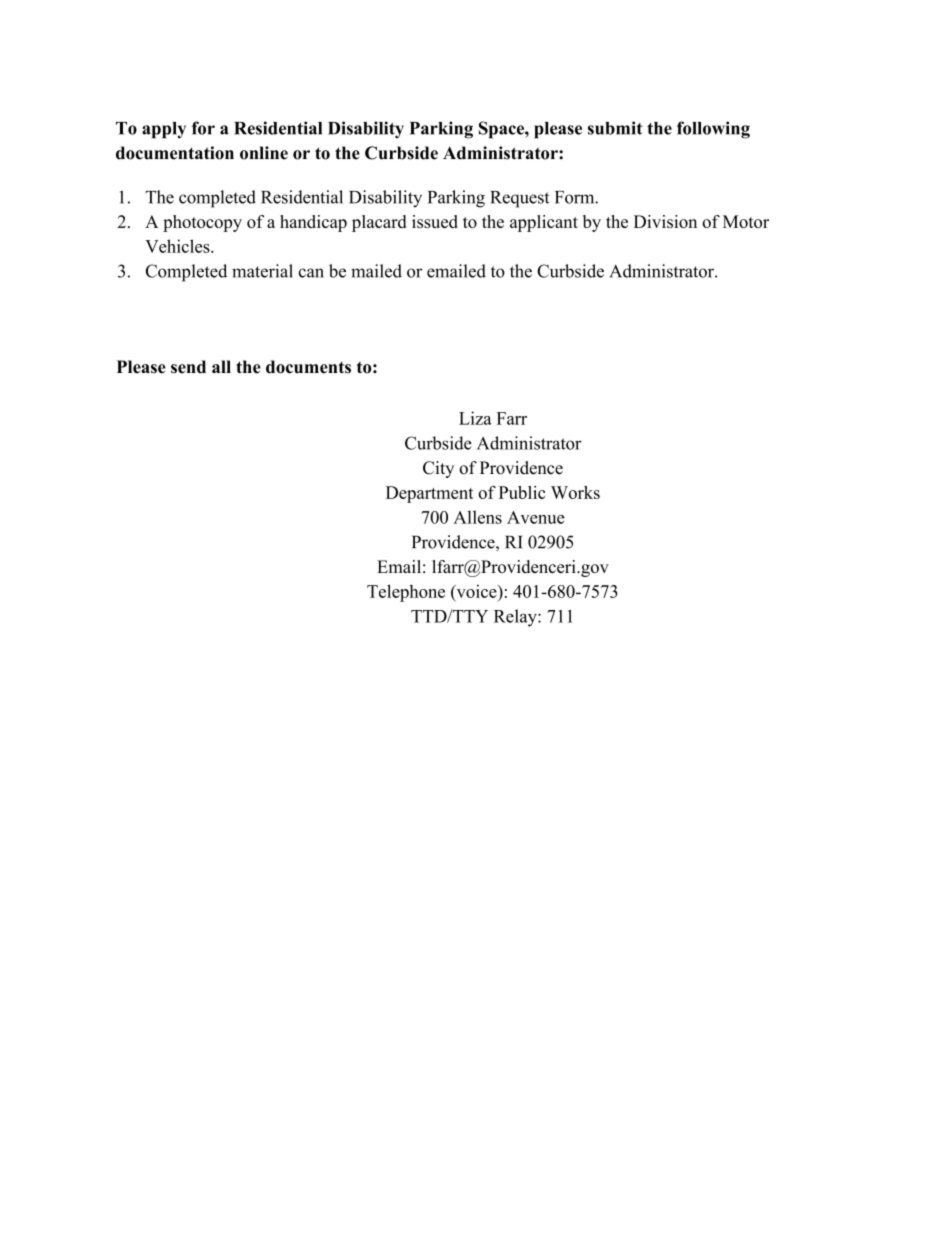 The image size is (952, 1233). Describe the element at coordinates (438, 469) in the image. I see `City` at that location.
